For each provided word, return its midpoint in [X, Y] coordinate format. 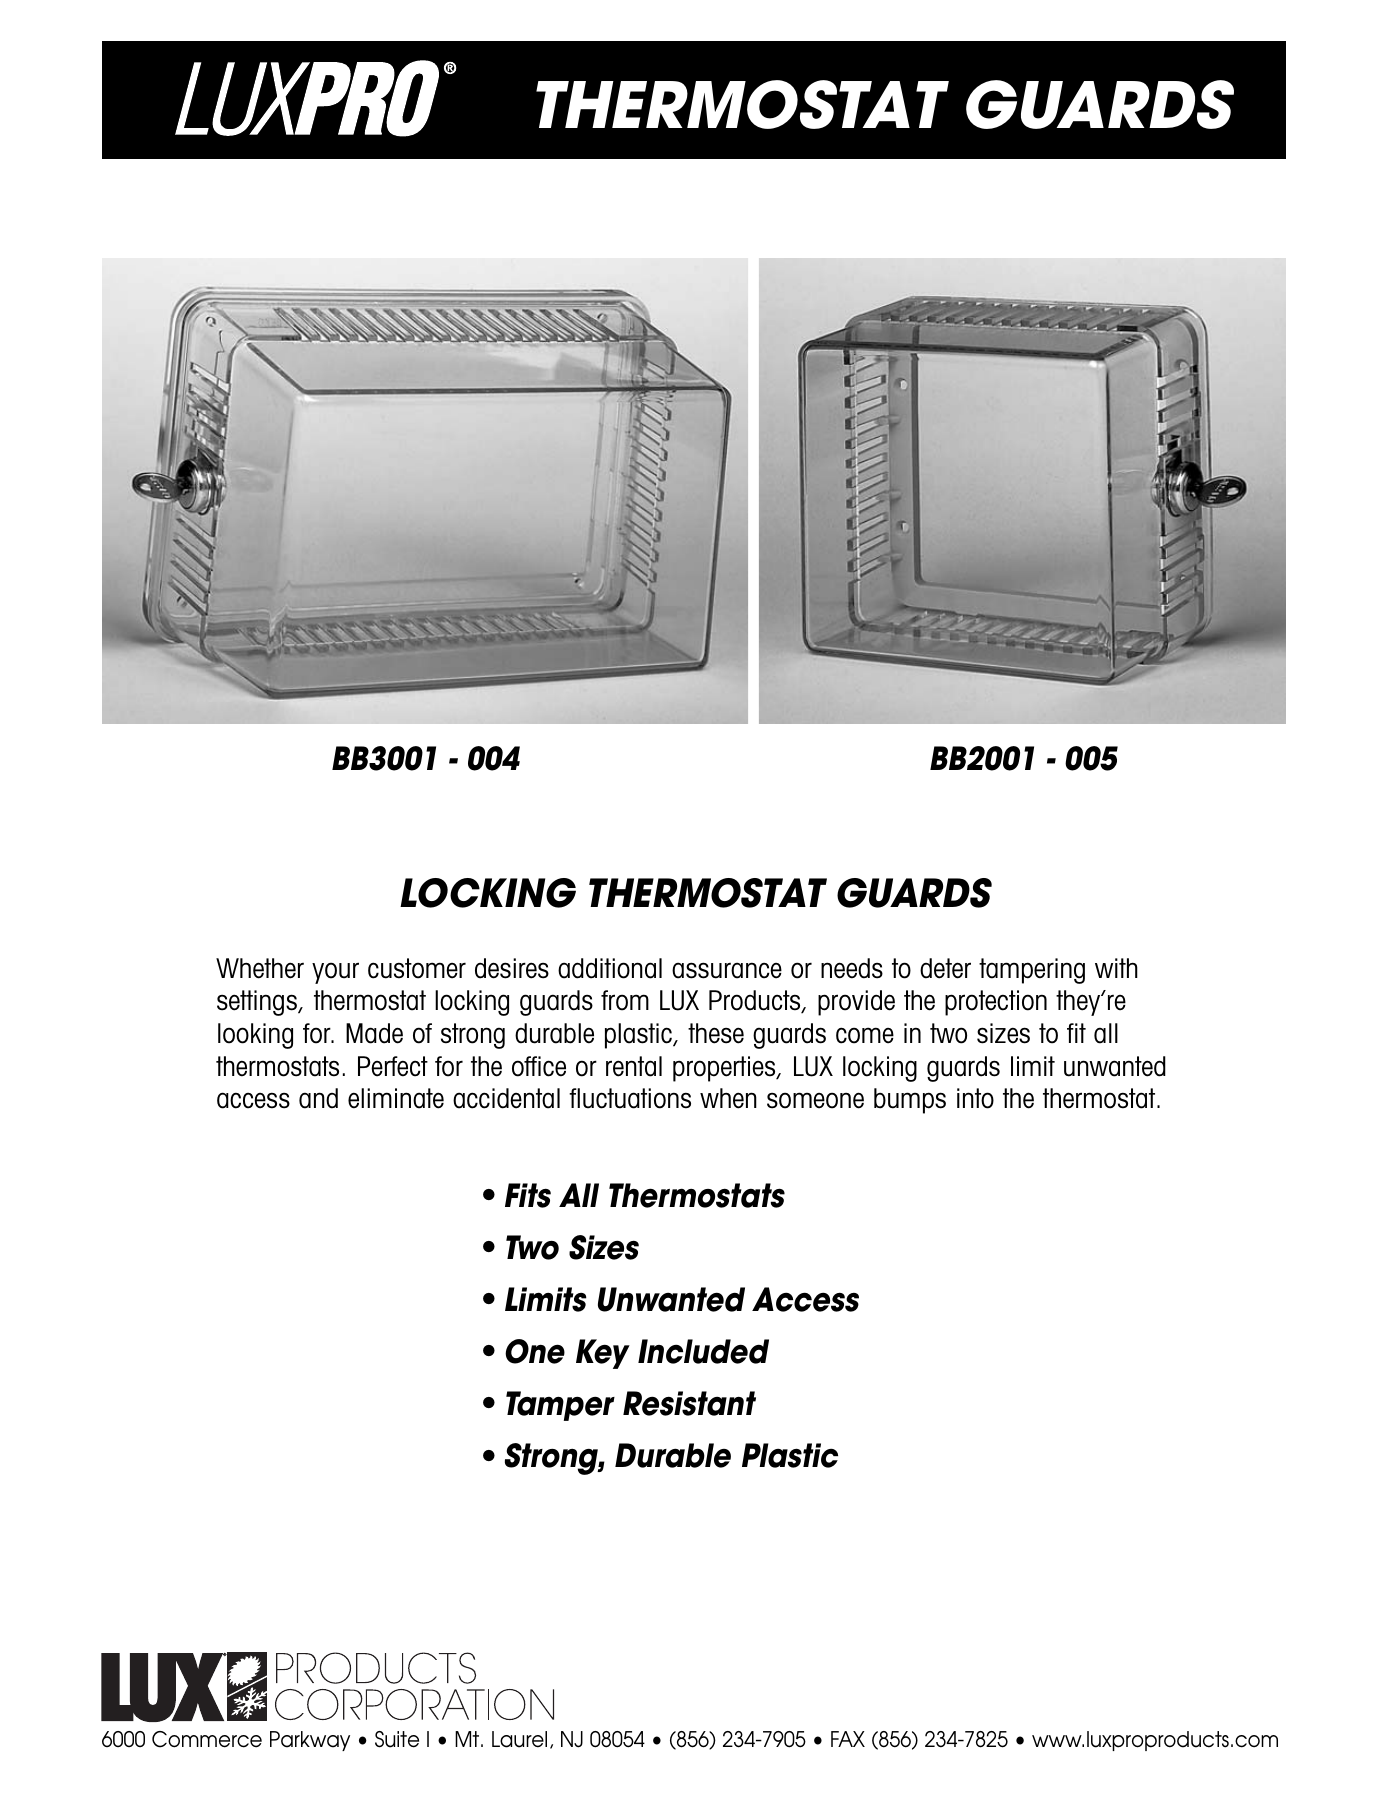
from [625, 1000]
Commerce [207, 1739]
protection [996, 1003]
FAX [848, 1739]
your [335, 973]
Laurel [519, 1739]
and [318, 1098]
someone [815, 1100]
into [975, 1098]
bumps [910, 1101]
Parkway [310, 1741]
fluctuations [630, 1098]
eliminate [396, 1098]
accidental [506, 1098]
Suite [397, 1739]
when [728, 1098]
